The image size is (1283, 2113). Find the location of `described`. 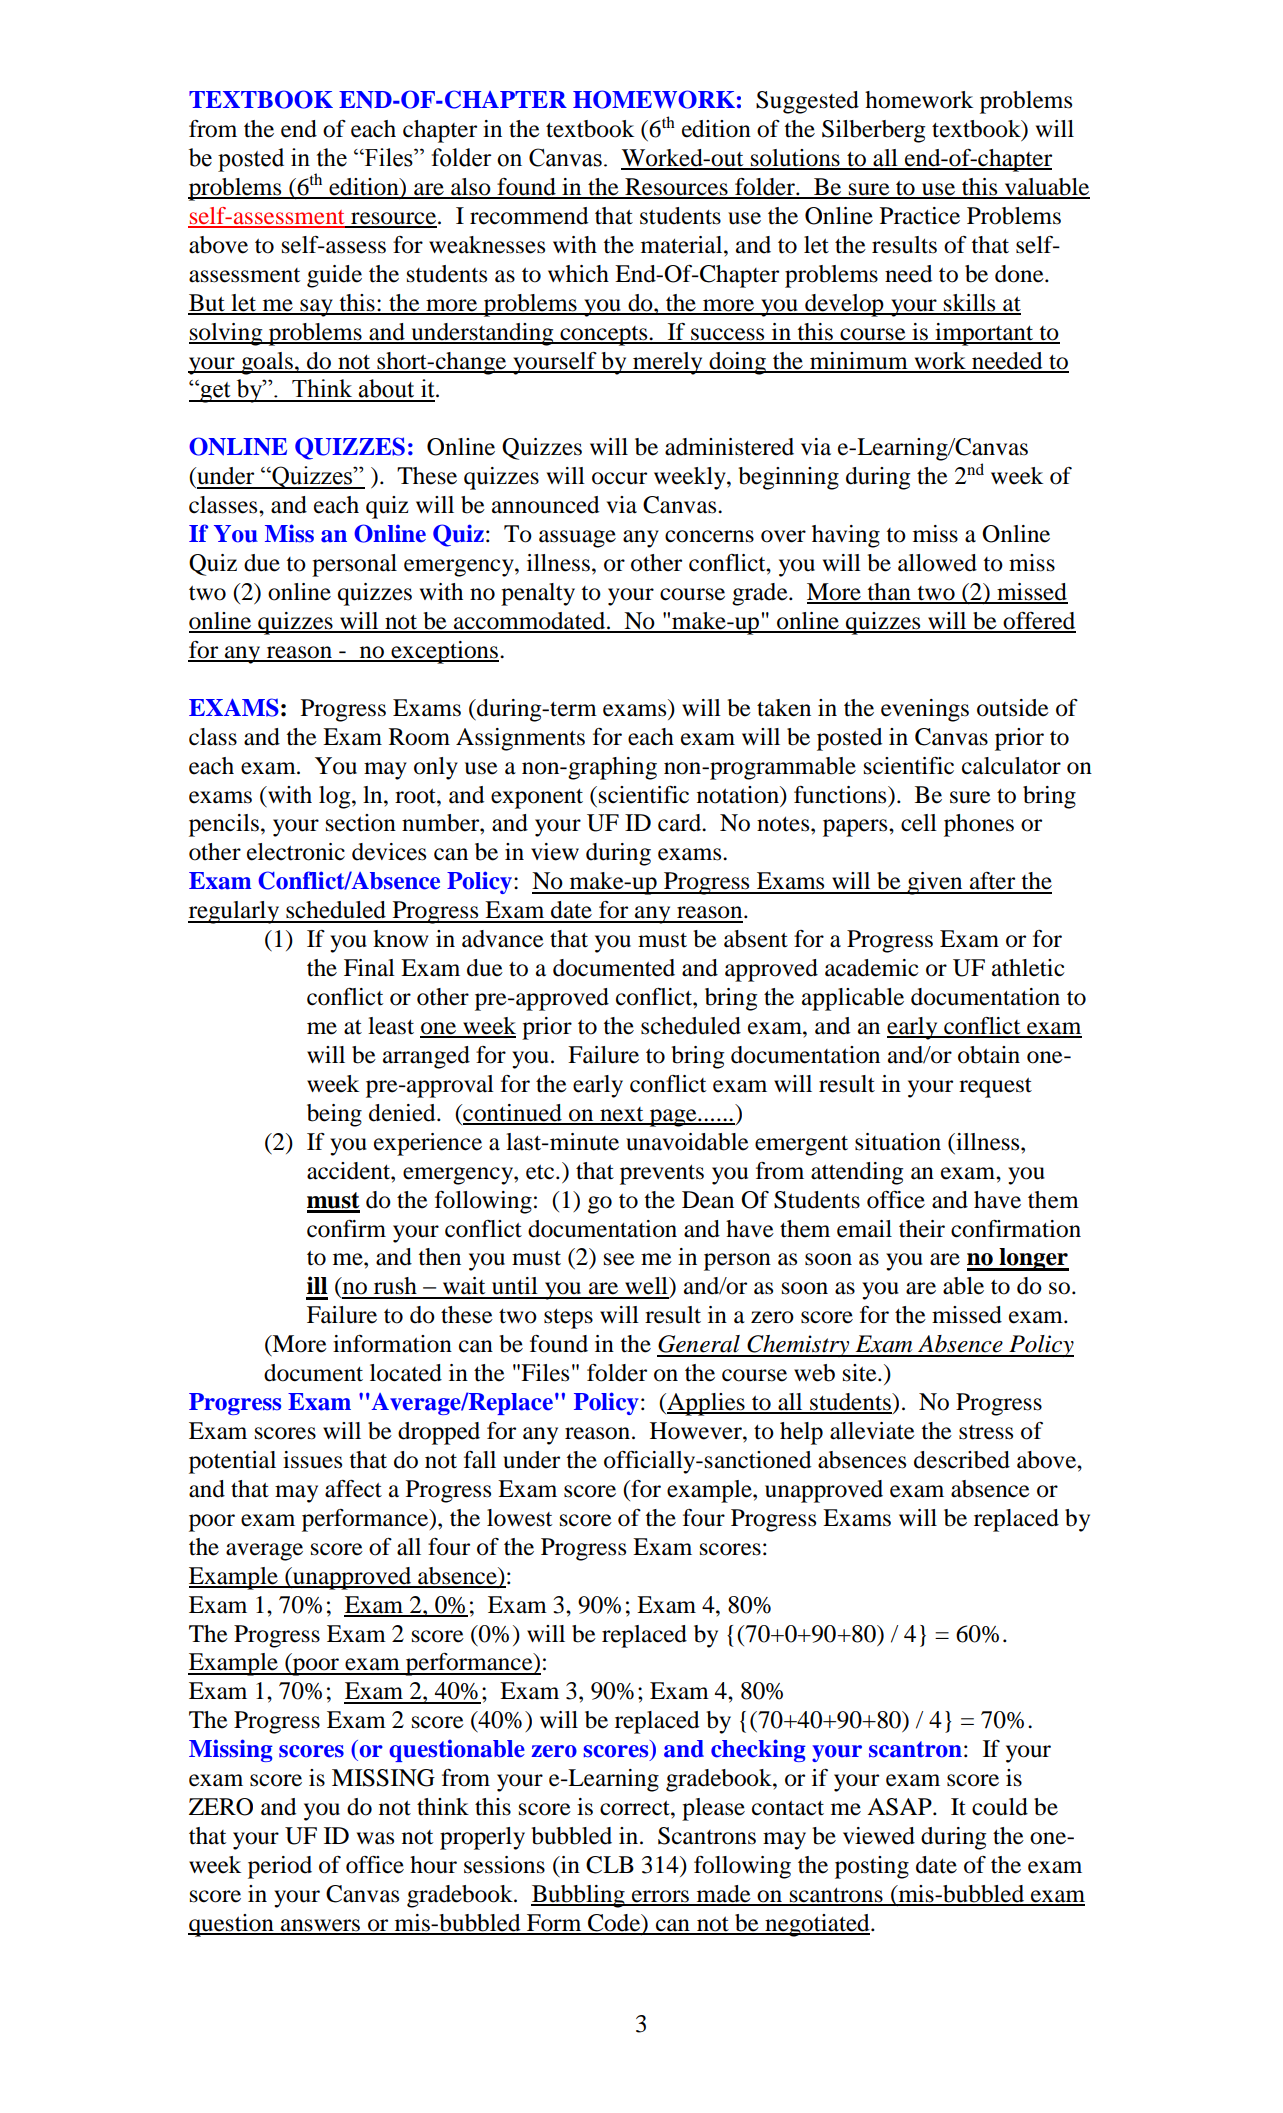

described is located at coordinates (962, 1460).
